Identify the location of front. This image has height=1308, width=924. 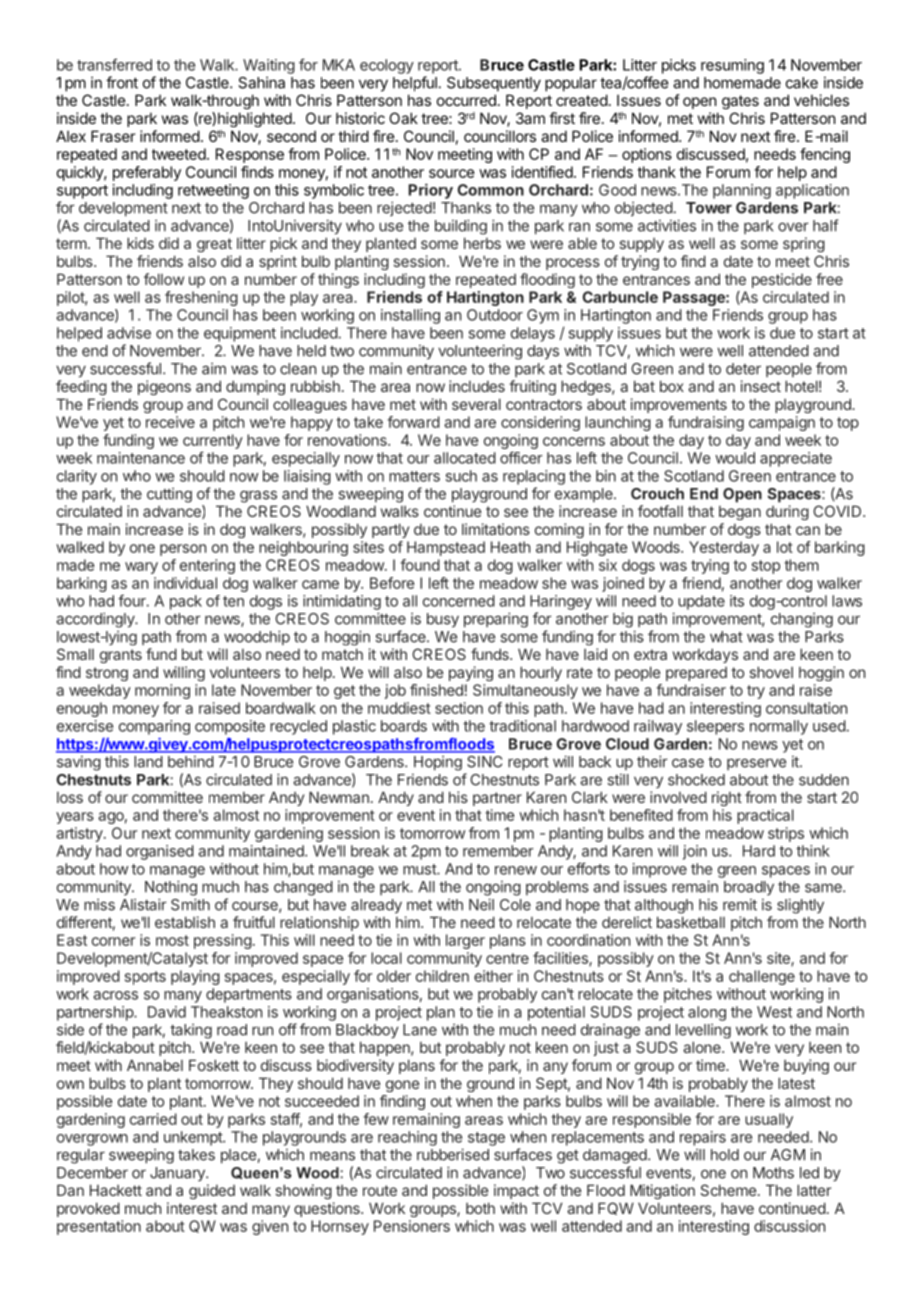
(122, 82).
